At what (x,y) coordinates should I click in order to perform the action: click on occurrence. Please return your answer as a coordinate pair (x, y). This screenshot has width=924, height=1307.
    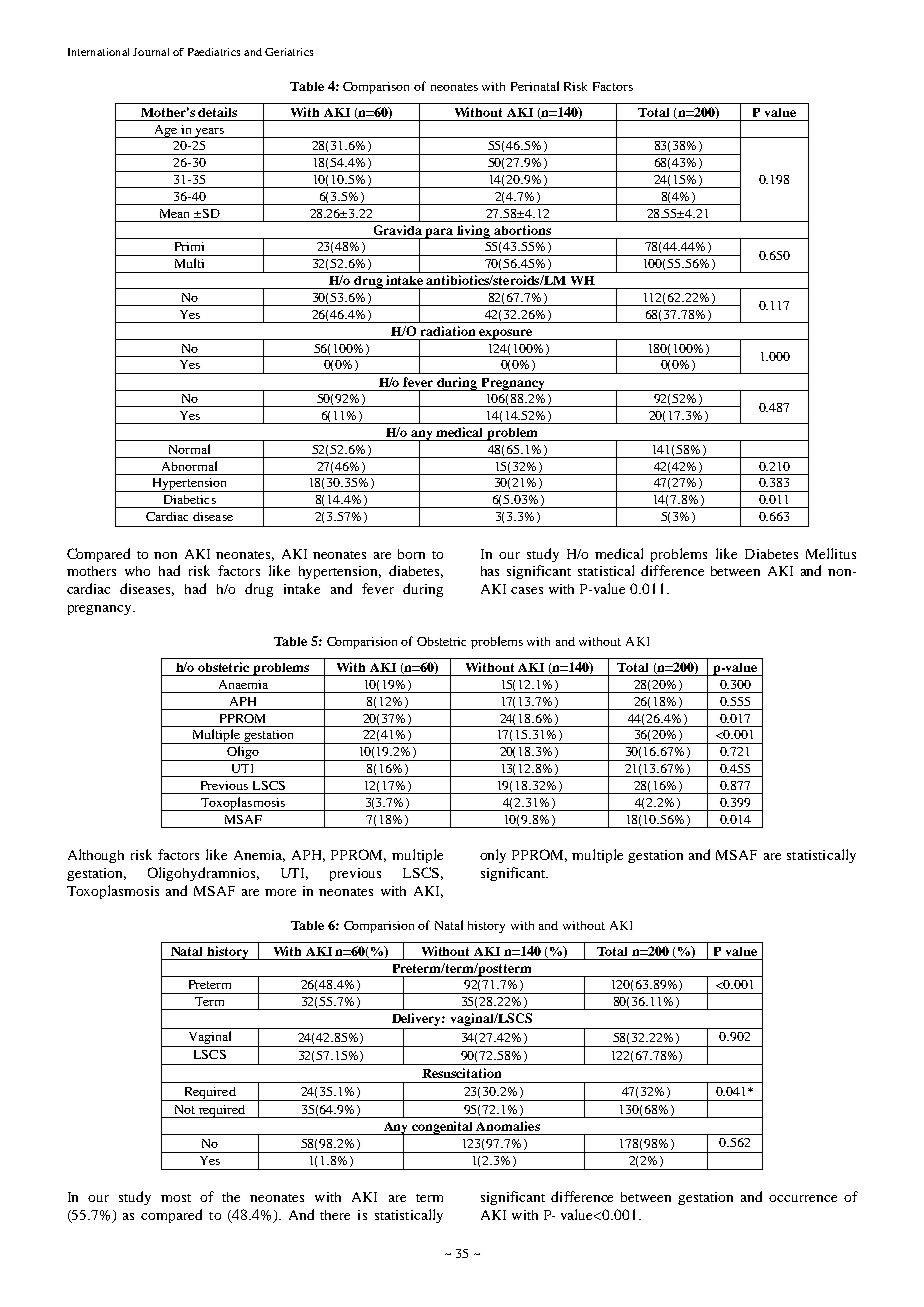
    Looking at the image, I should click on (803, 1198).
